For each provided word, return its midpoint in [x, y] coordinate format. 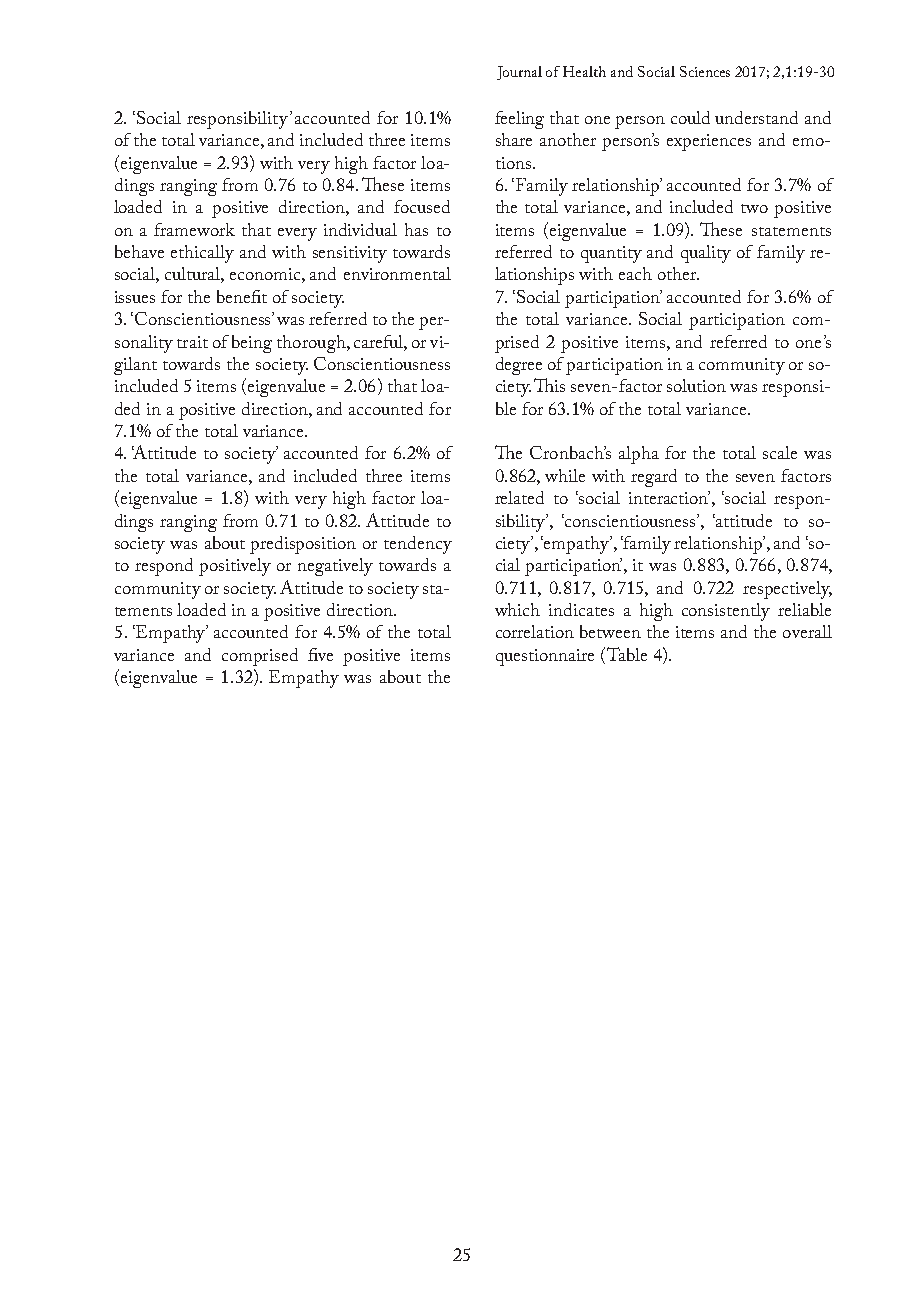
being [252, 344]
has [416, 229]
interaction [669, 497]
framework [194, 229]
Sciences [705, 71]
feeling [519, 120]
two [754, 208]
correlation [535, 631]
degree [519, 366]
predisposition [303, 545]
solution [696, 385]
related [519, 497]
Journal [519, 73]
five [320, 654]
